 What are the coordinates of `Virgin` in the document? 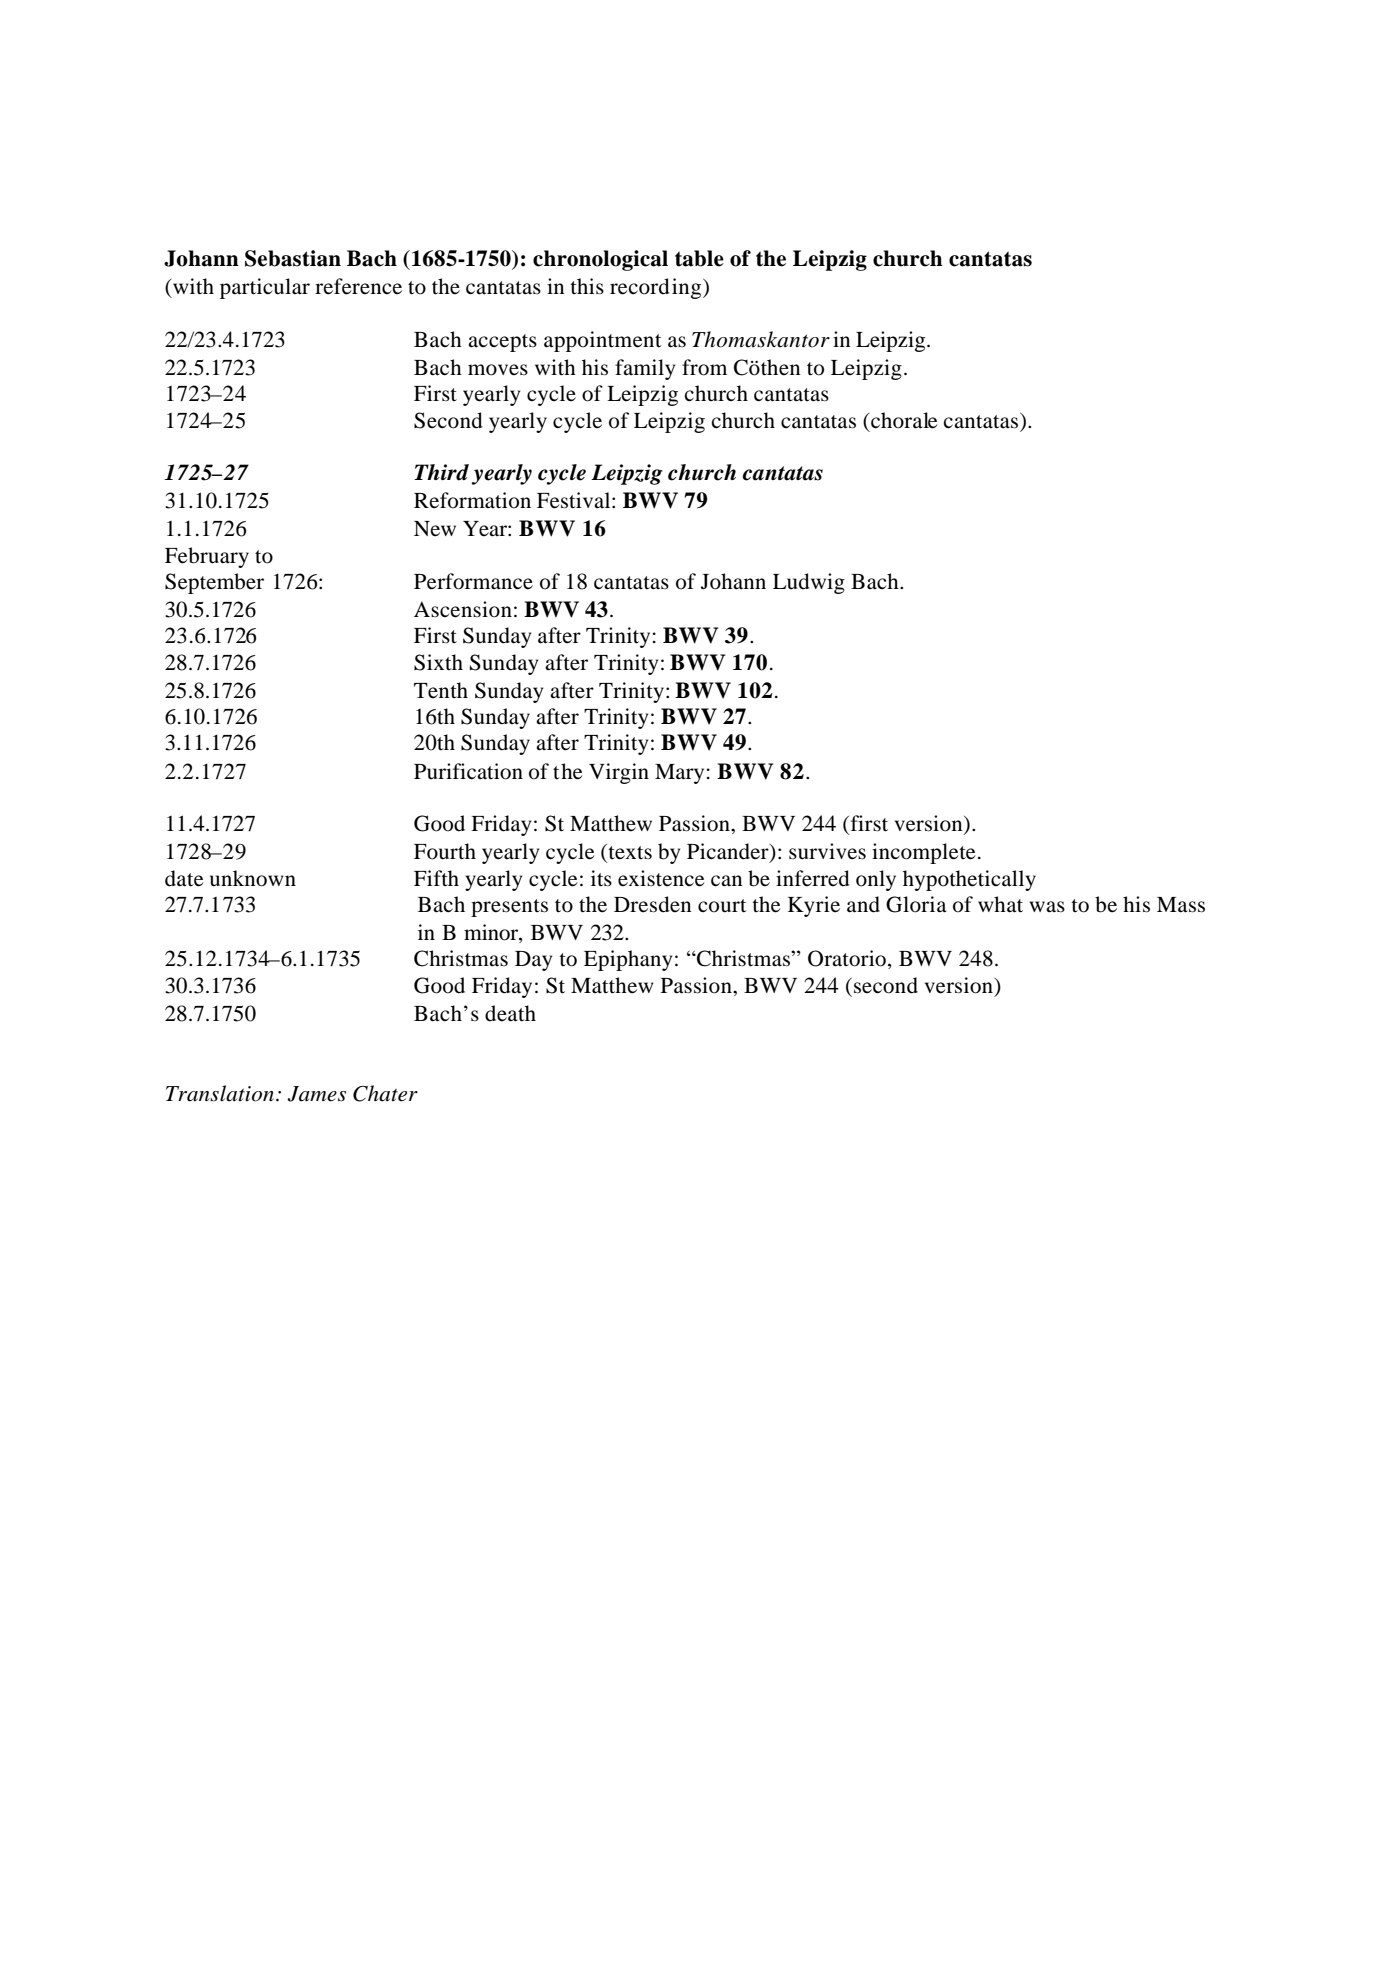 It's located at (619, 773).
